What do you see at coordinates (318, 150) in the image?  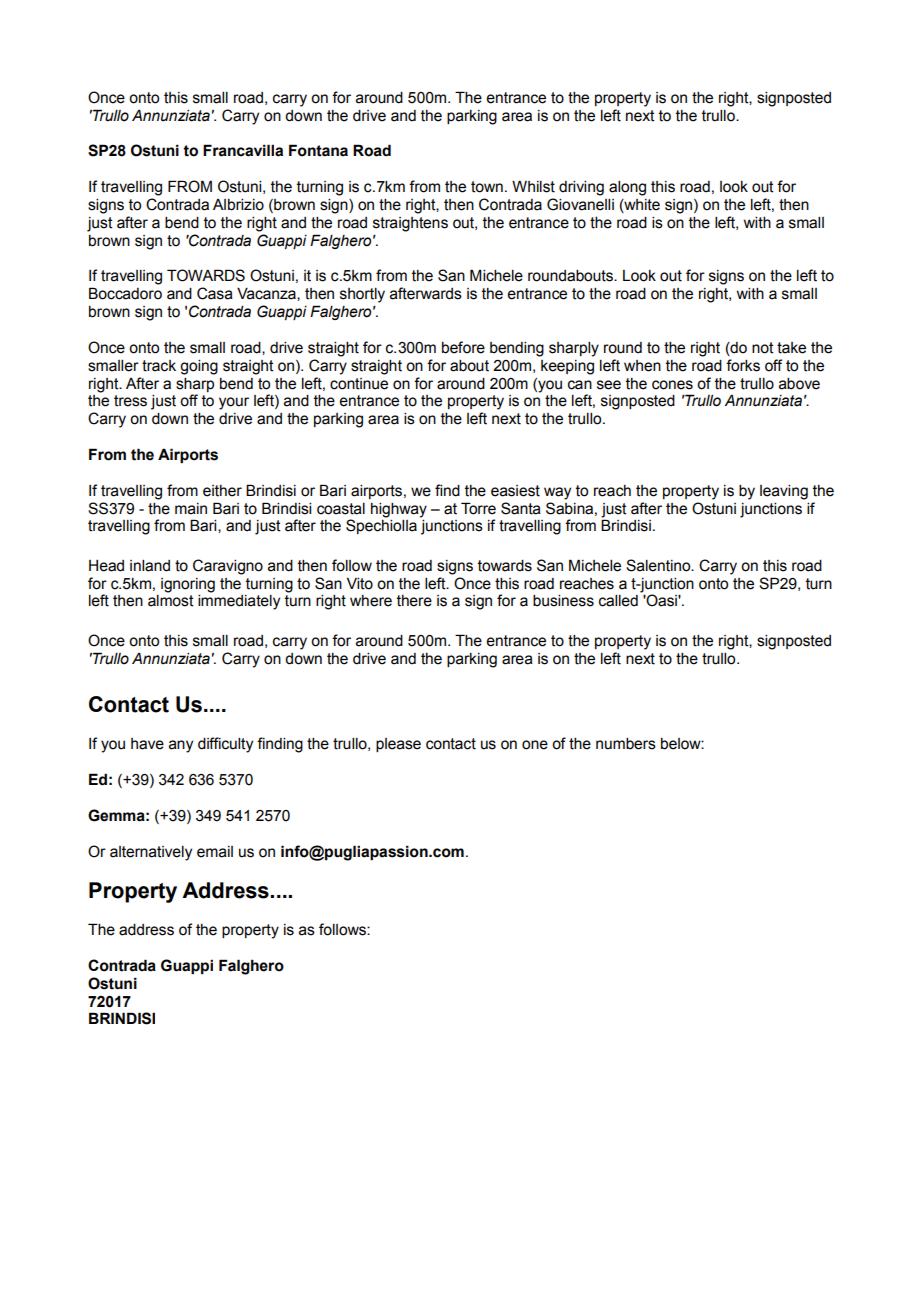 I see `Fontana` at bounding box center [318, 150].
